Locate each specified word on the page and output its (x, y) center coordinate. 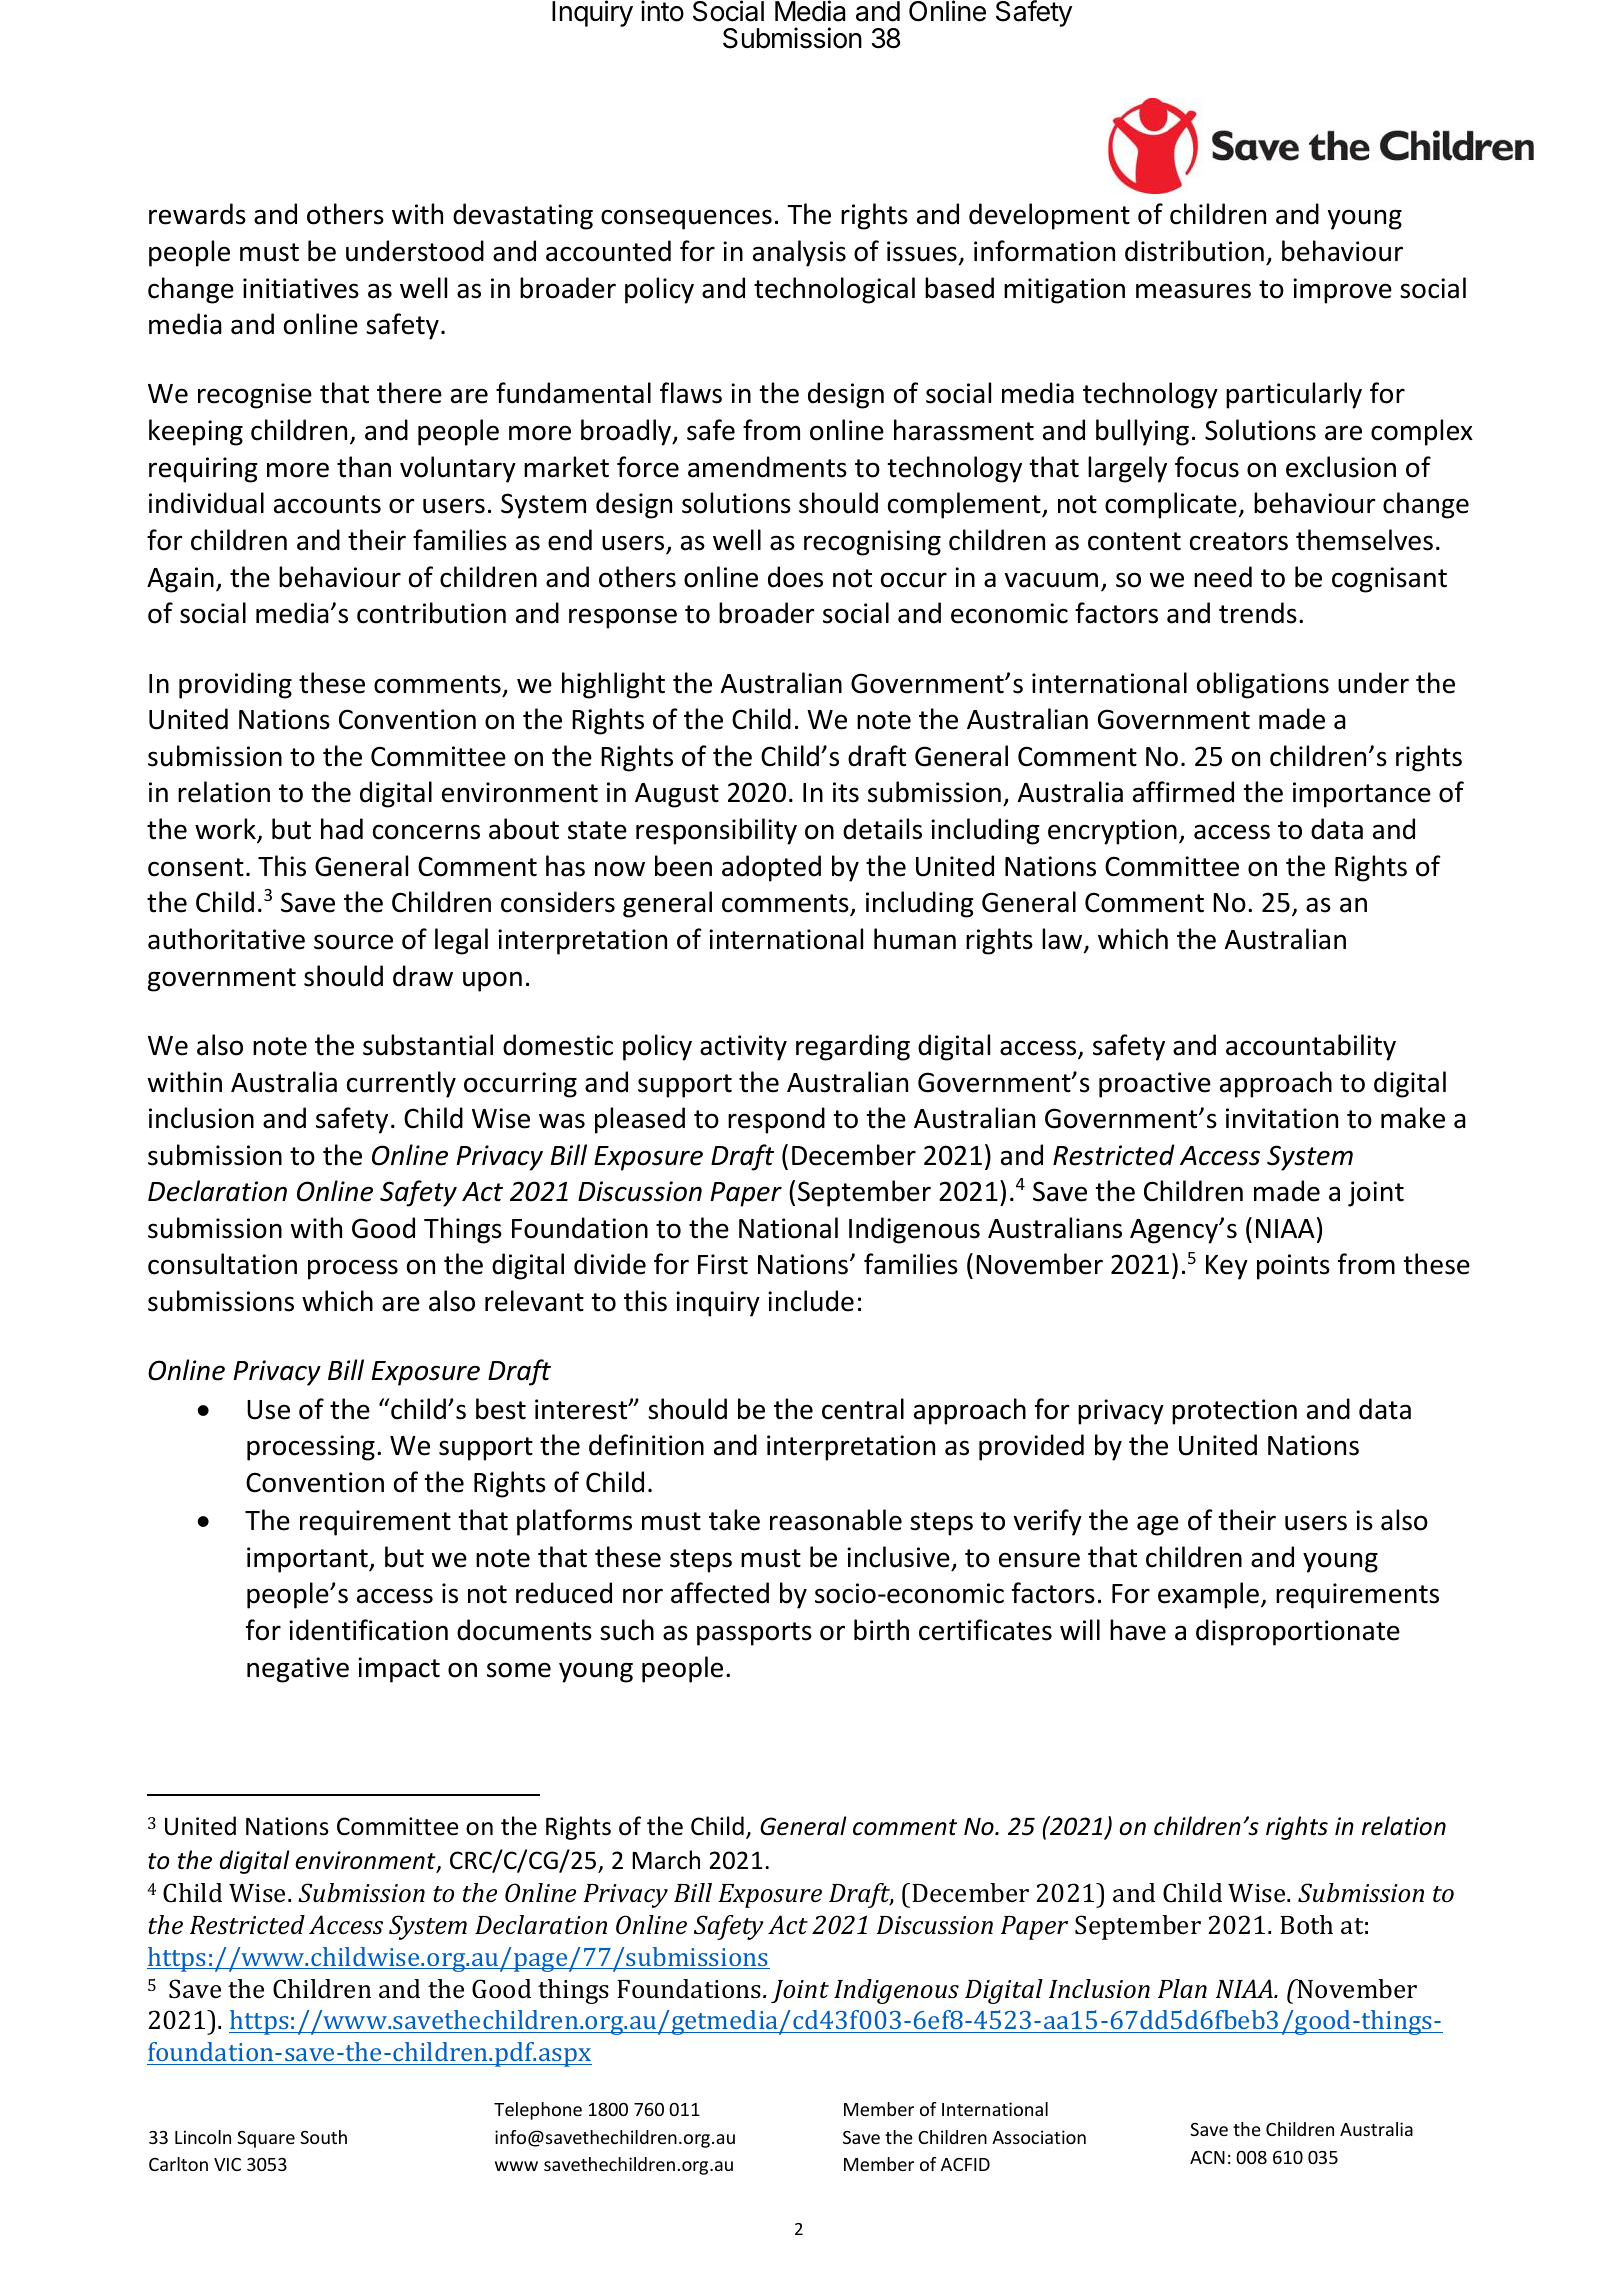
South (323, 2137)
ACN (1207, 2157)
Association (1039, 2137)
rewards (197, 214)
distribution (1194, 251)
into (662, 11)
